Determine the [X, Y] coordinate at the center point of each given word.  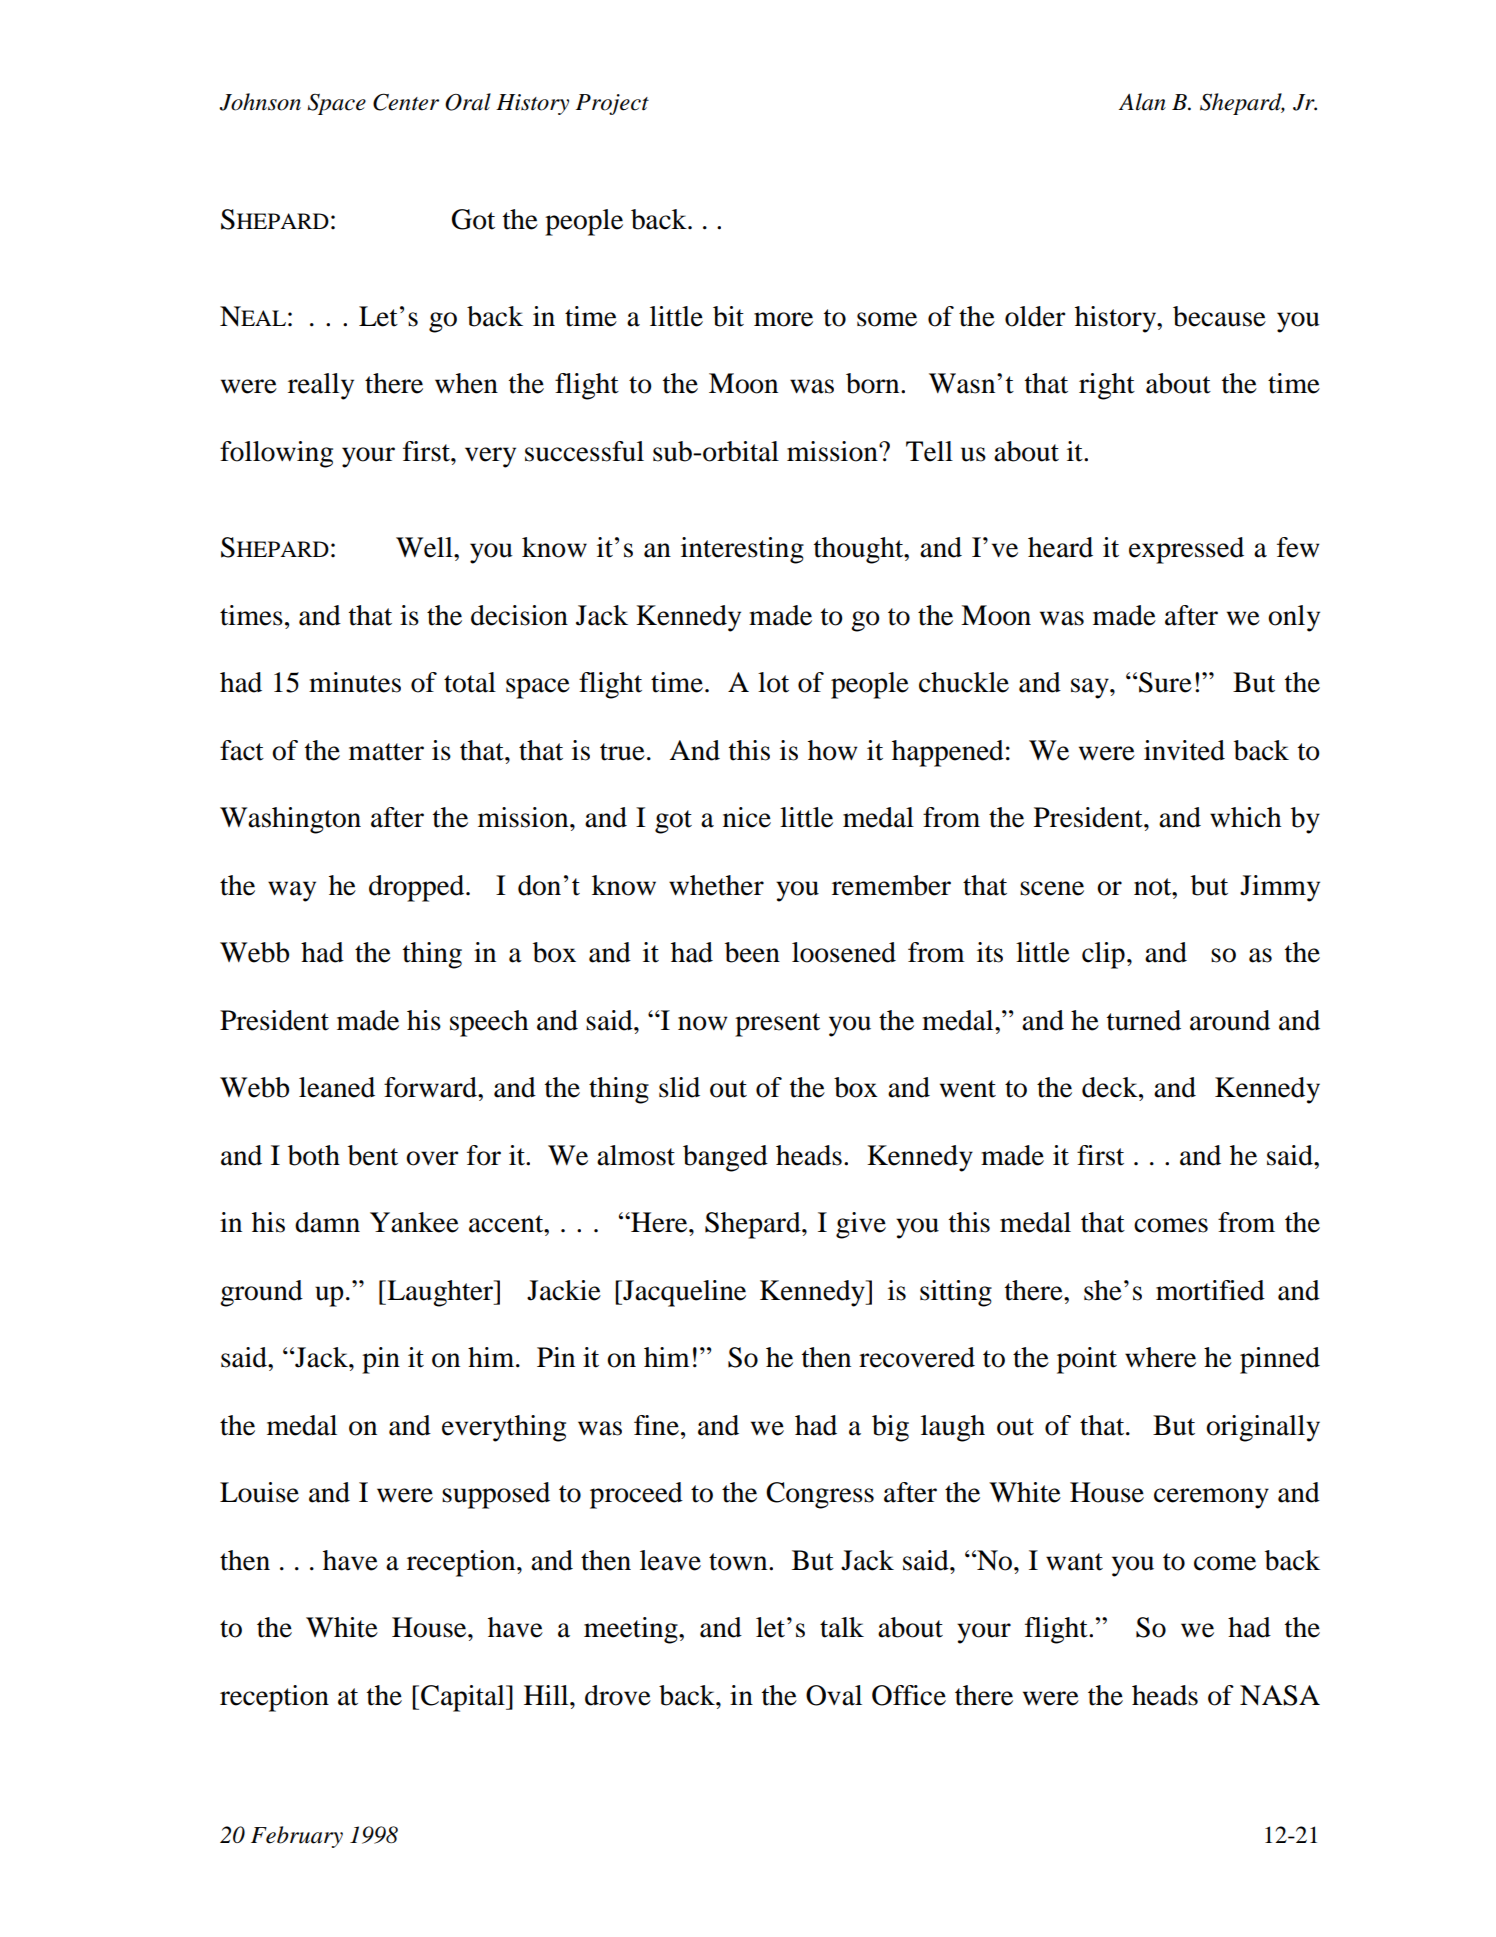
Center [406, 102]
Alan [1142, 102]
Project [612, 104]
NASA [1280, 1695]
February [297, 1837]
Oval [834, 1695]
